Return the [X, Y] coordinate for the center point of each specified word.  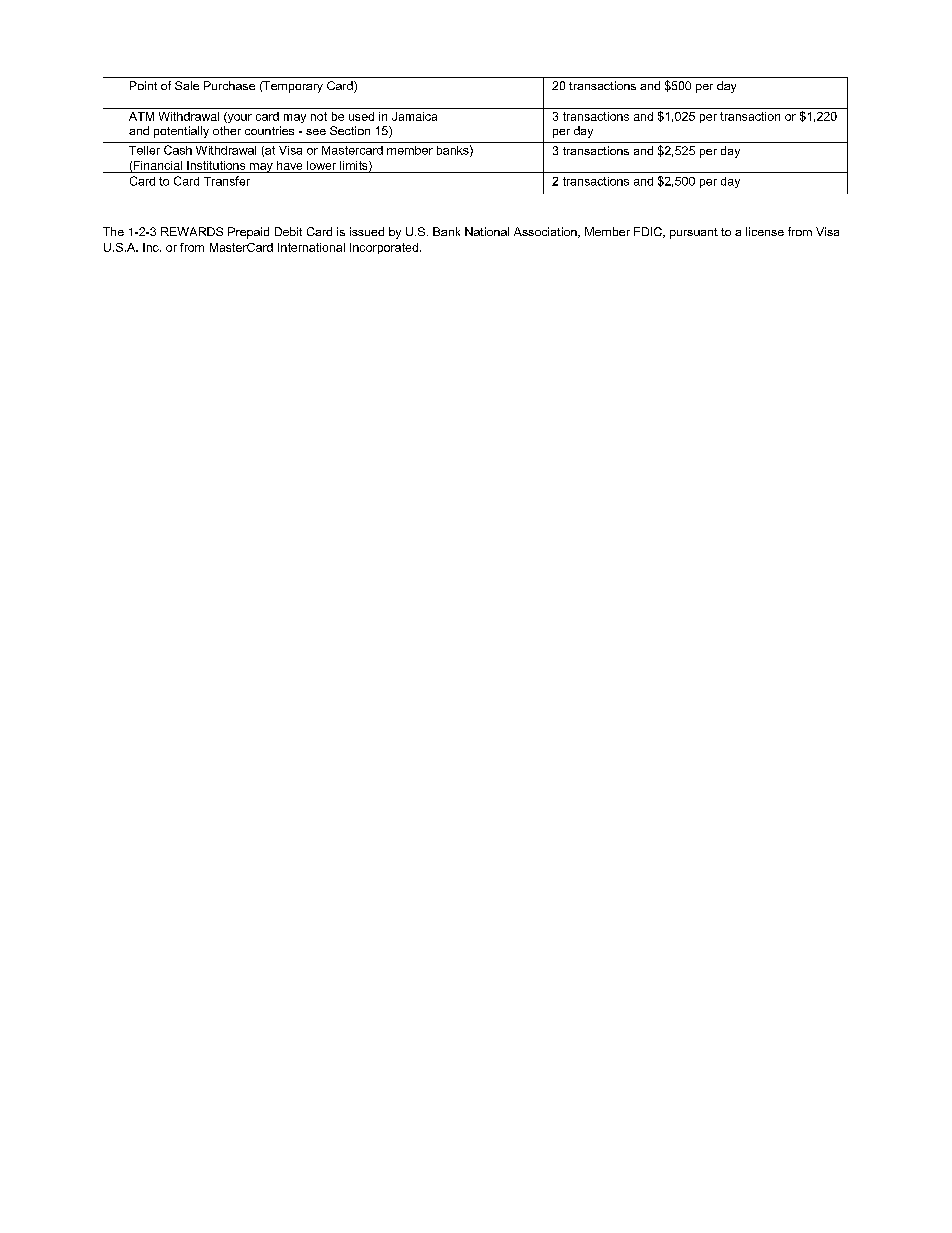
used [361, 116]
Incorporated [384, 248]
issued [367, 231]
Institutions [216, 165]
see [316, 132]
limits [355, 166]
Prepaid [248, 233]
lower [321, 165]
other [227, 130]
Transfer [227, 181]
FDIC [649, 232]
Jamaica [414, 116]
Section [350, 130]
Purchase [229, 85]
